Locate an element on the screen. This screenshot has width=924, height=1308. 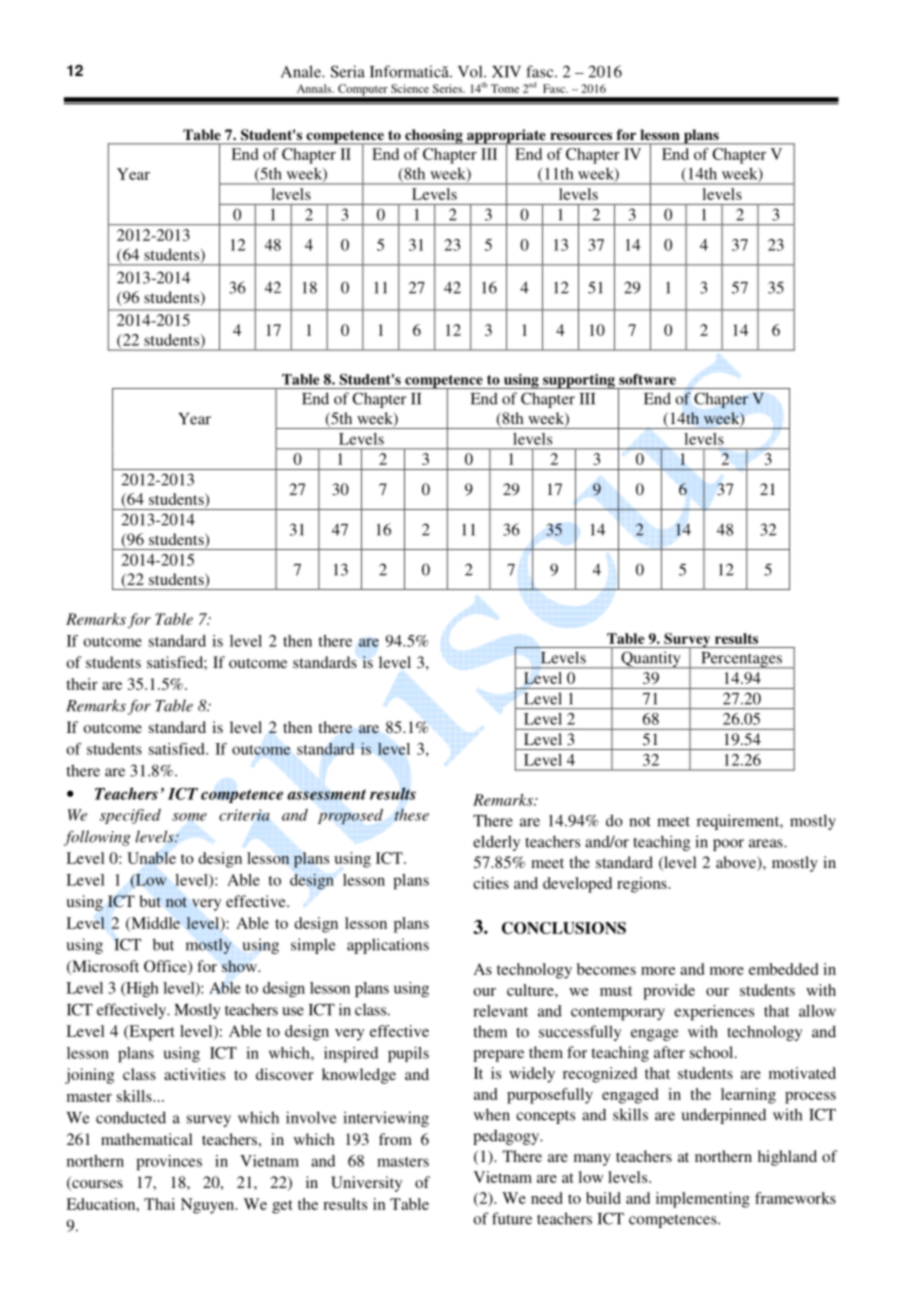
their is located at coordinates (82, 684).
